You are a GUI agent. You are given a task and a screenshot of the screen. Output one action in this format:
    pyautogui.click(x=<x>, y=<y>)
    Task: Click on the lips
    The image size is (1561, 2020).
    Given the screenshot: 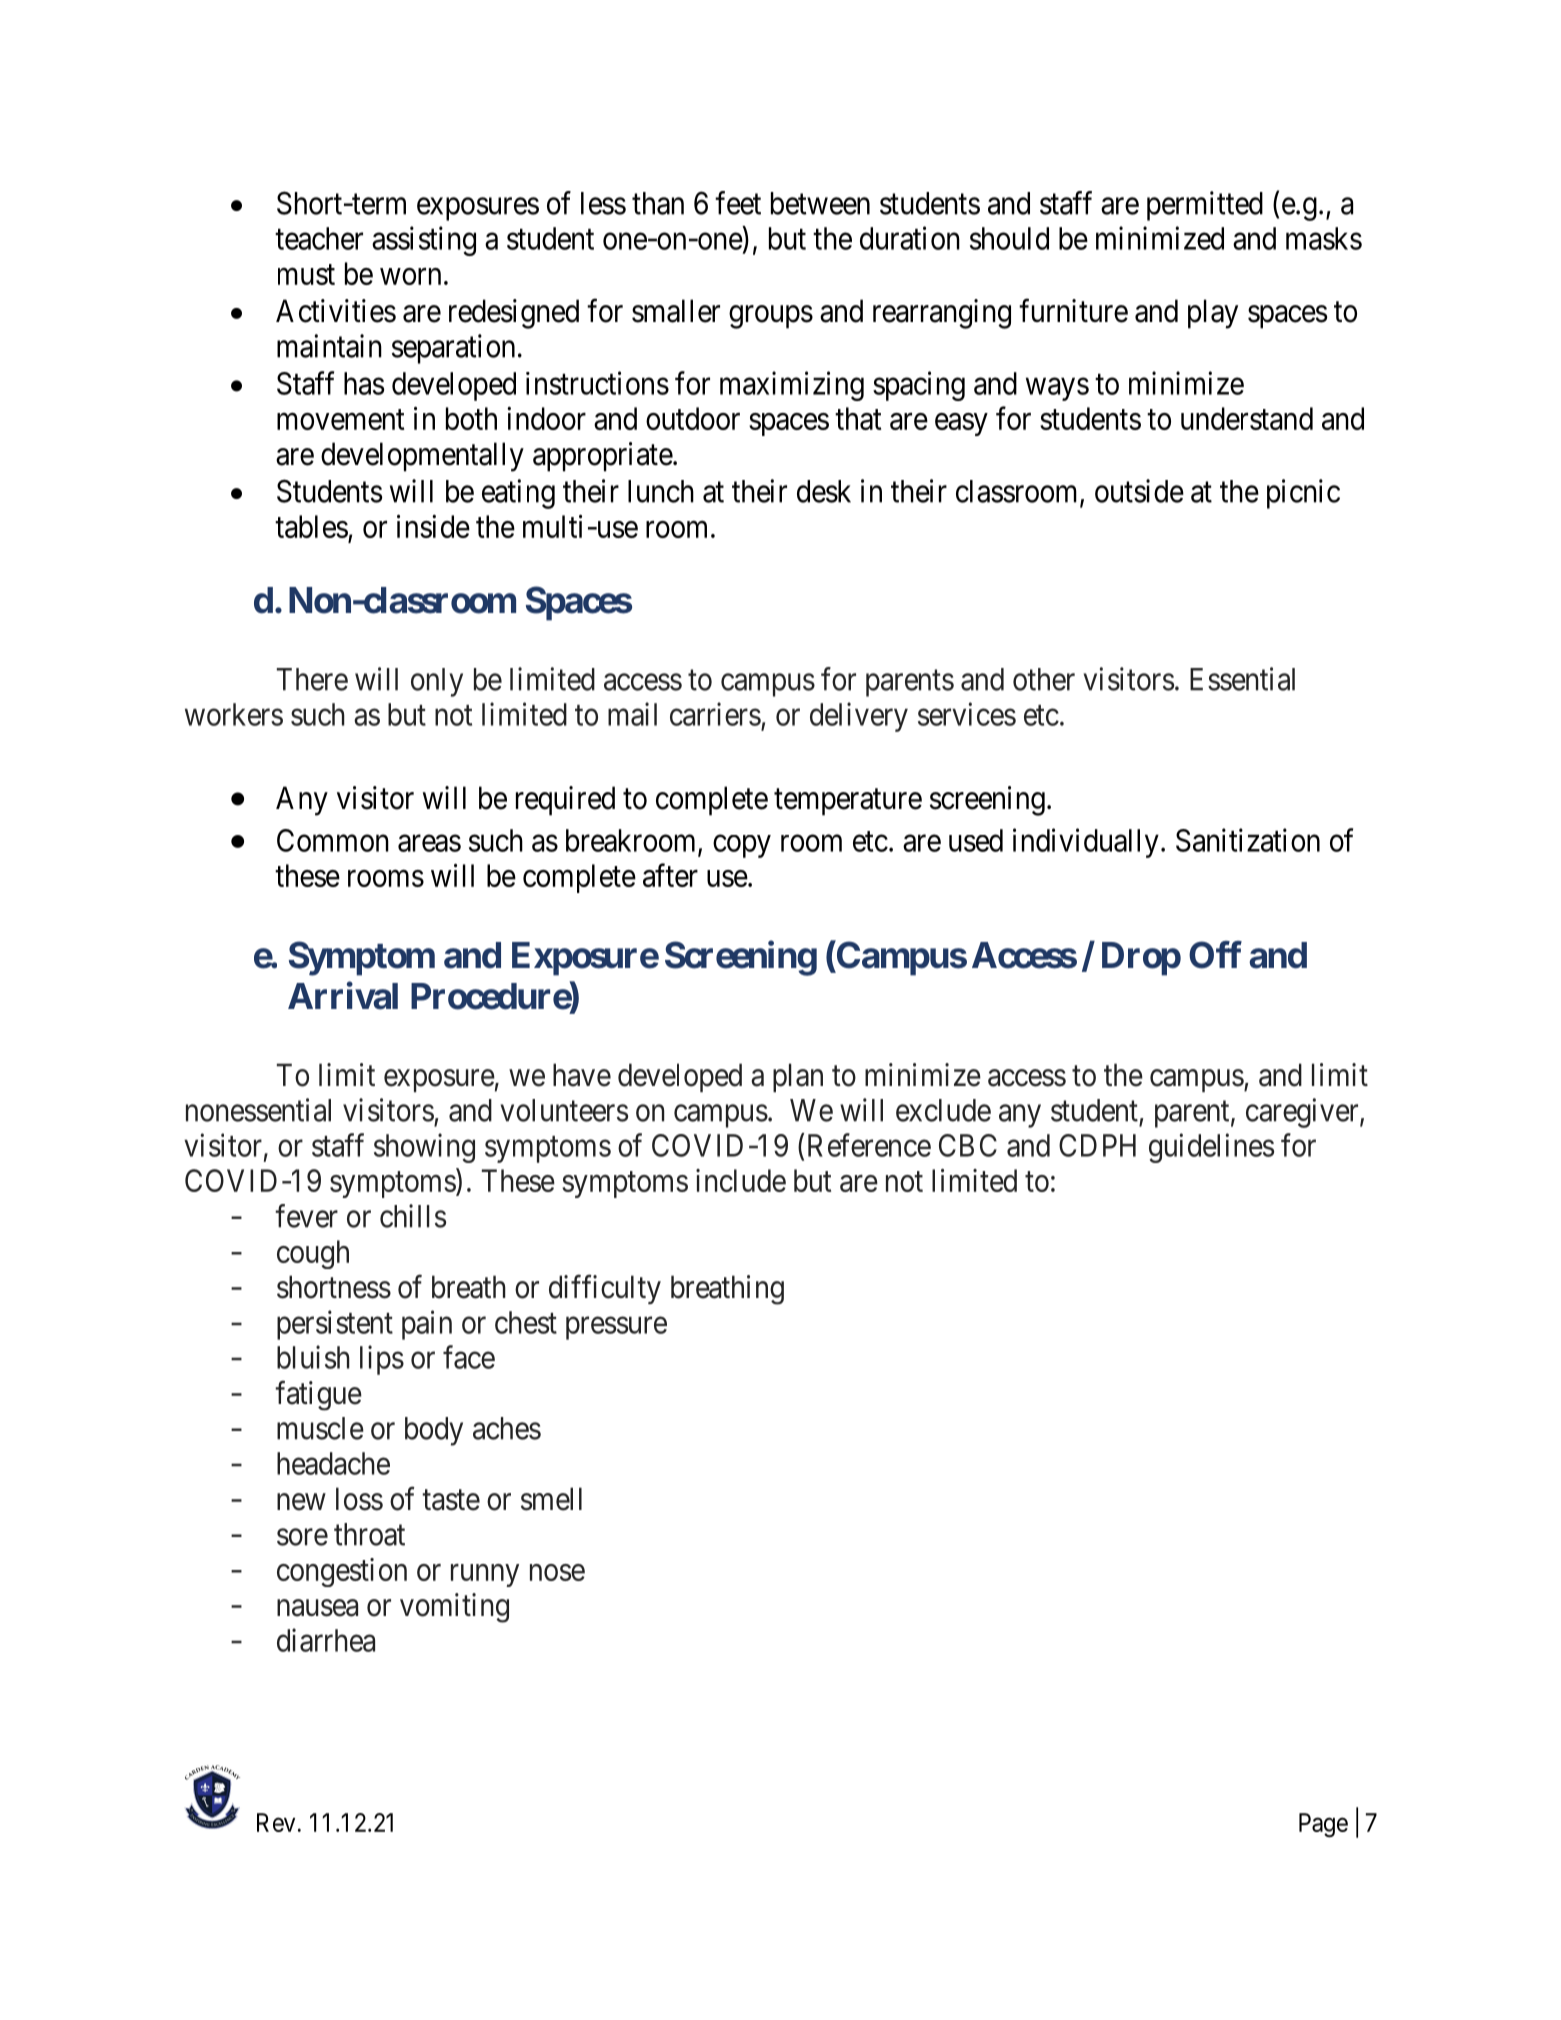 What is the action you would take?
    pyautogui.click(x=382, y=1360)
